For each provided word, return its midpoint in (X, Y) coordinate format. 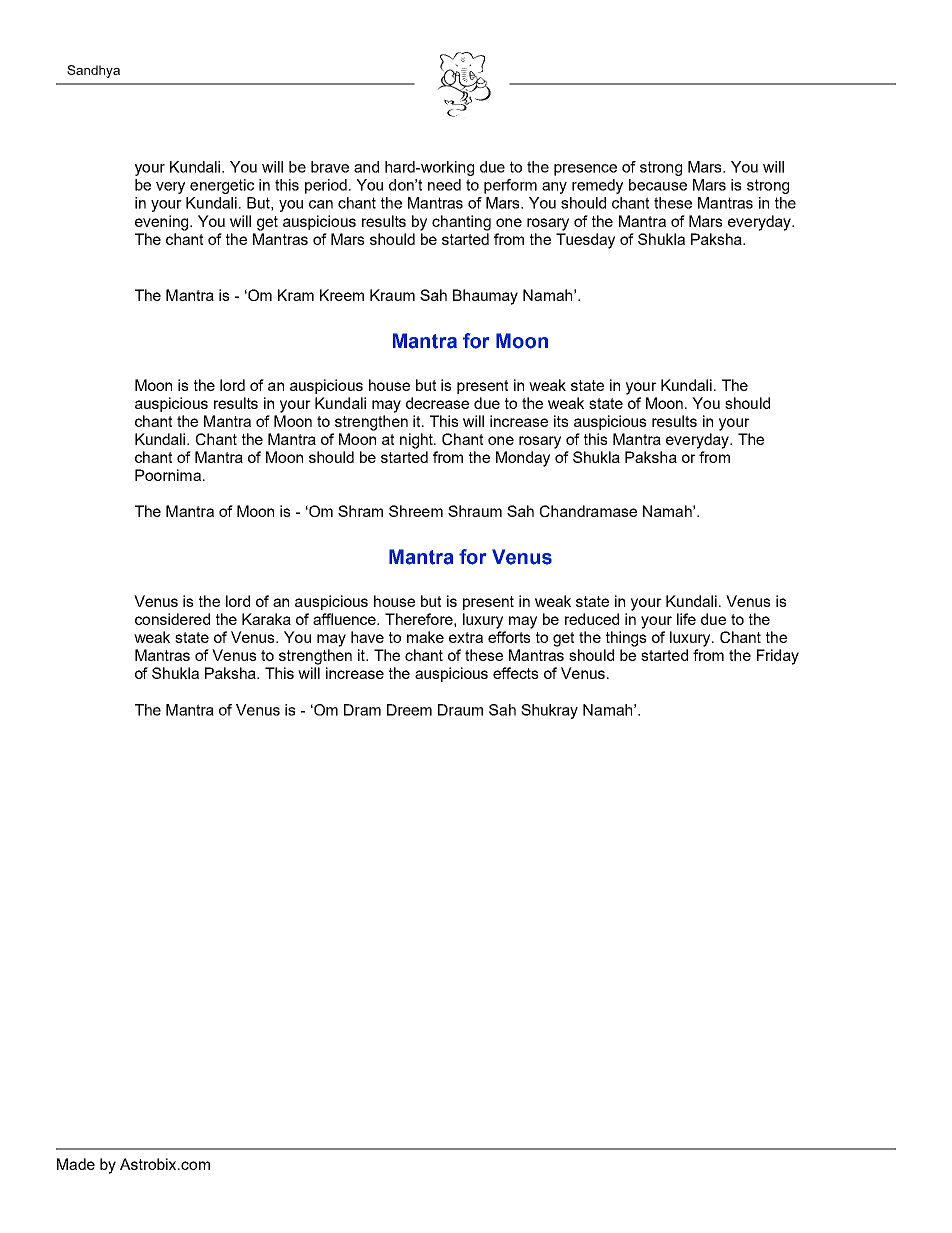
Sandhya (93, 71)
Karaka (266, 619)
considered (172, 619)
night (417, 441)
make (425, 637)
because (658, 185)
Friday (778, 657)
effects (515, 673)
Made (76, 1164)
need (444, 185)
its (561, 421)
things (626, 639)
